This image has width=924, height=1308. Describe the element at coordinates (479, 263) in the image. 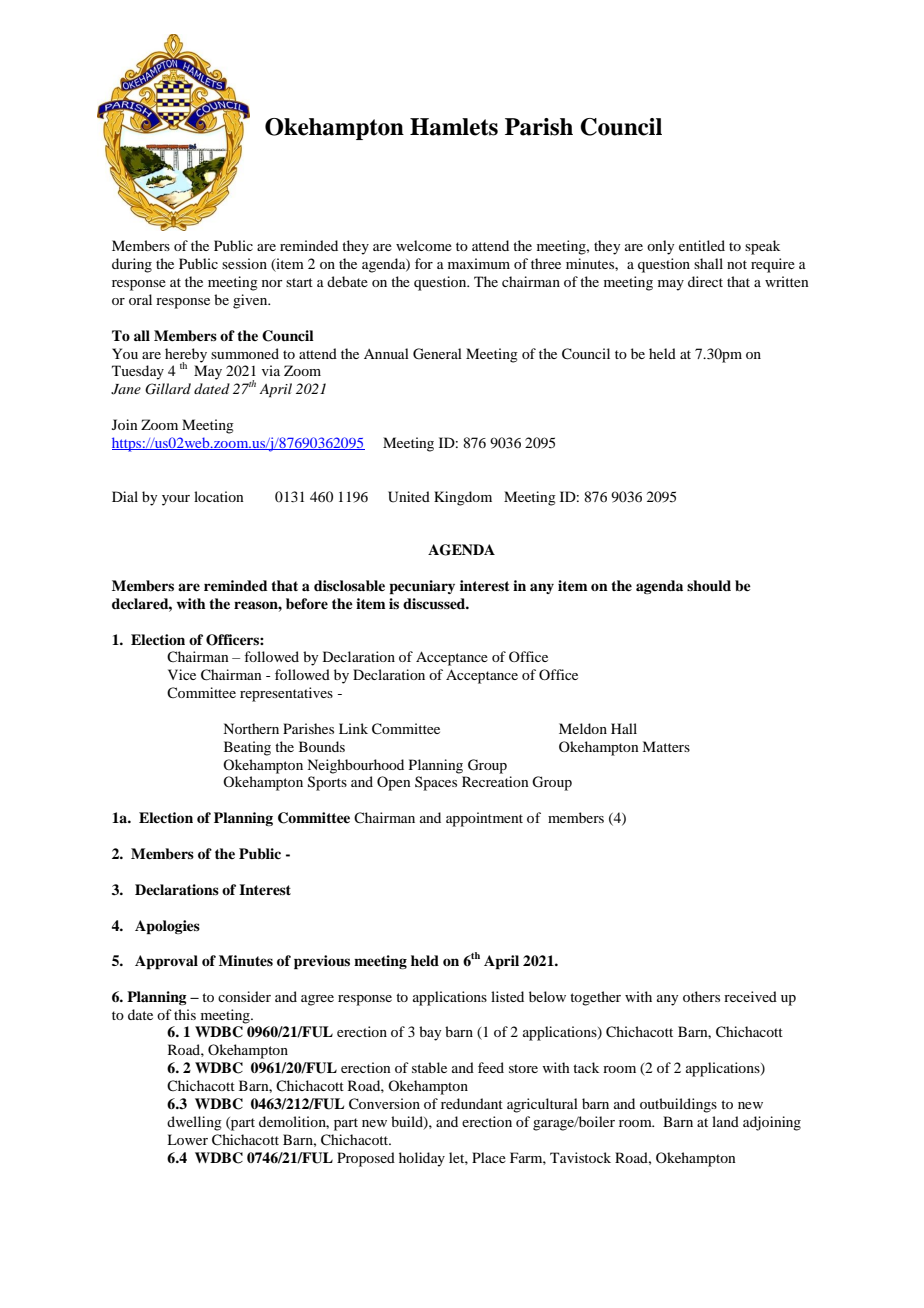

I see `maximum` at that location.
